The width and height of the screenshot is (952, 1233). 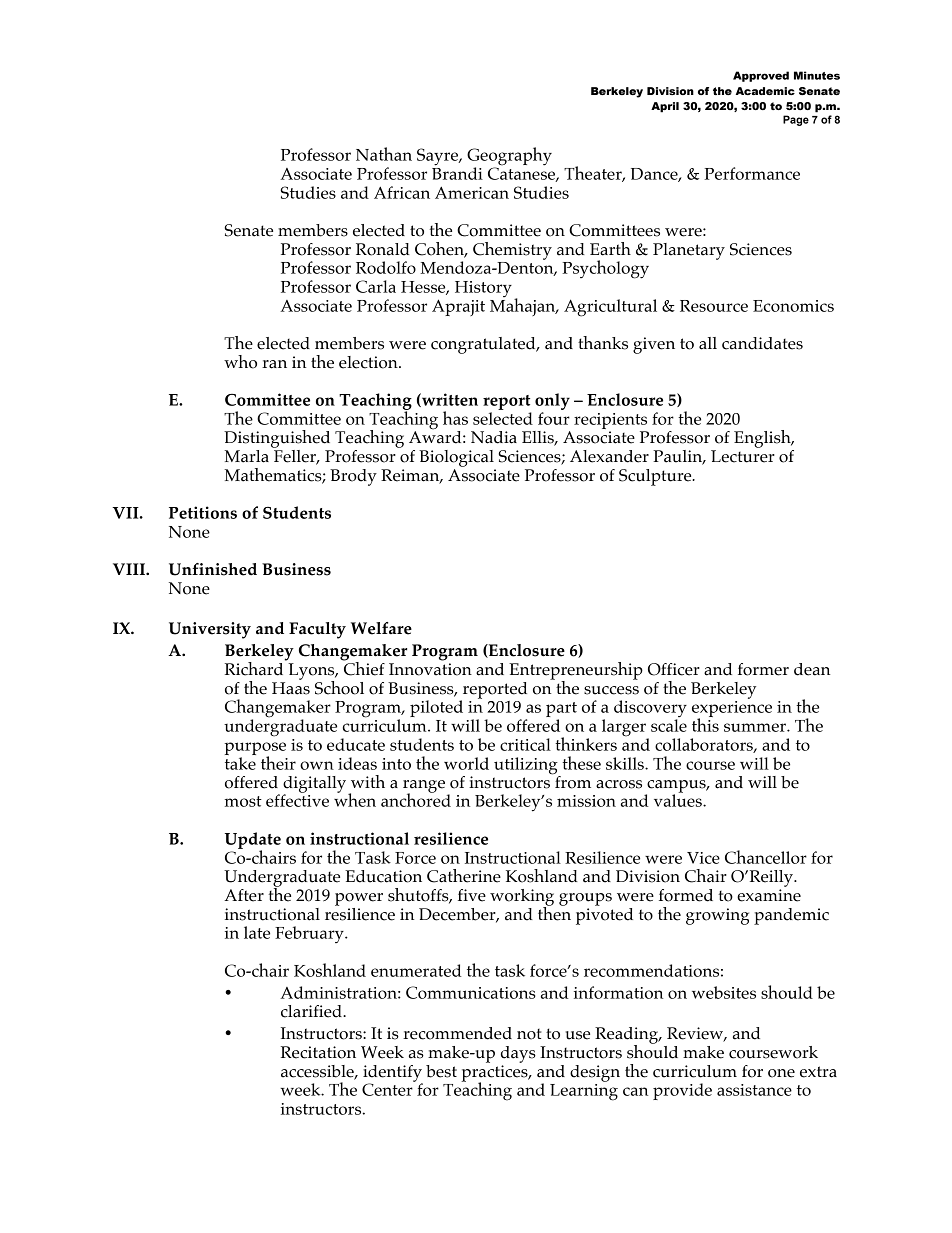 I want to click on take, so click(x=240, y=763).
